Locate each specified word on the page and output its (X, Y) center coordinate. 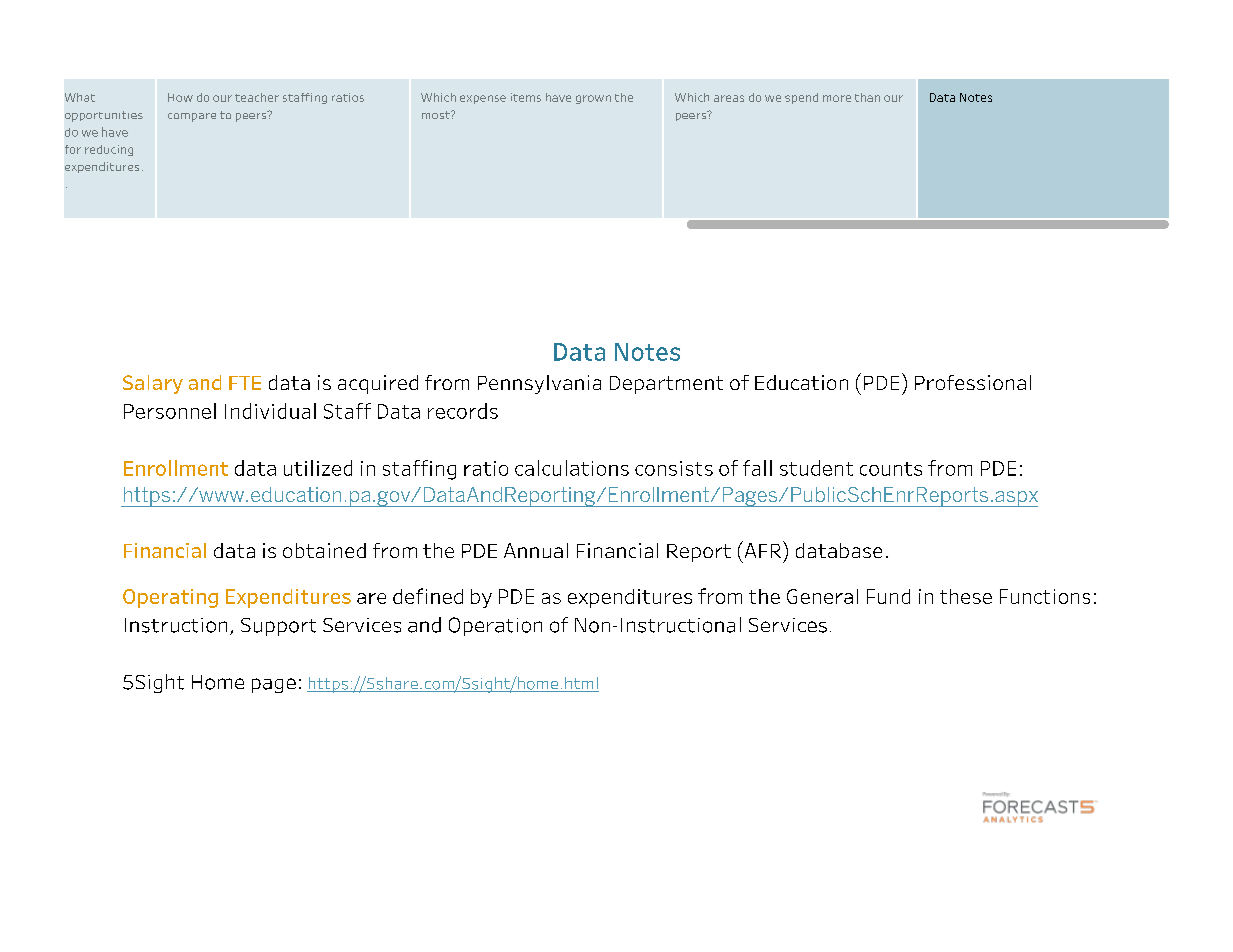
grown (593, 99)
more (837, 98)
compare (192, 117)
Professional (973, 382)
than (867, 97)
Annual (536, 550)
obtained (324, 550)
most (437, 115)
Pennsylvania (539, 384)
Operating (170, 598)
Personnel (170, 411)
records (463, 411)
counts (891, 469)
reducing (109, 150)
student (816, 468)
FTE (245, 383)
